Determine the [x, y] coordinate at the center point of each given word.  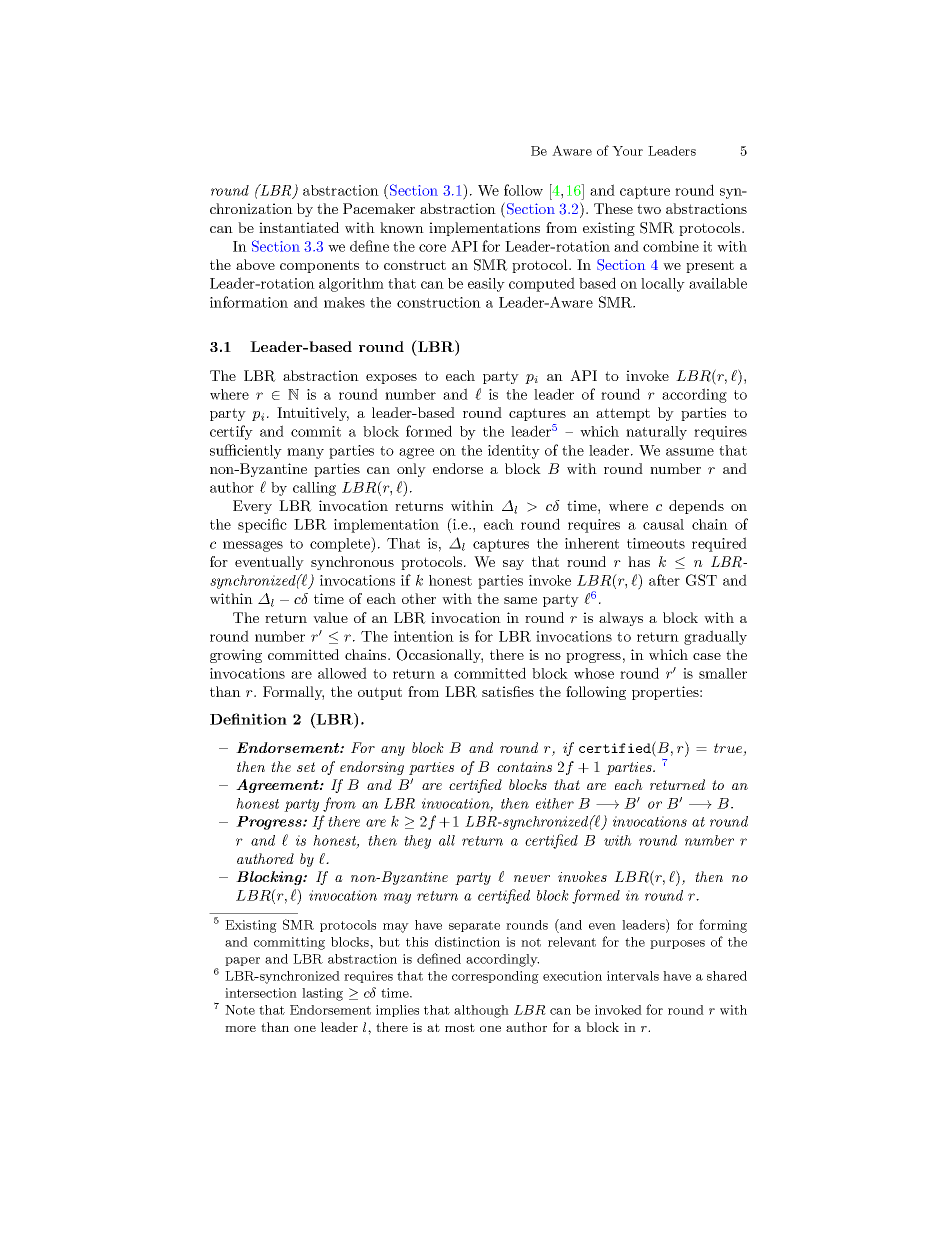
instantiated [299, 227]
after [664, 580]
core [432, 248]
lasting [322, 994]
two [649, 209]
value [330, 617]
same [520, 600]
